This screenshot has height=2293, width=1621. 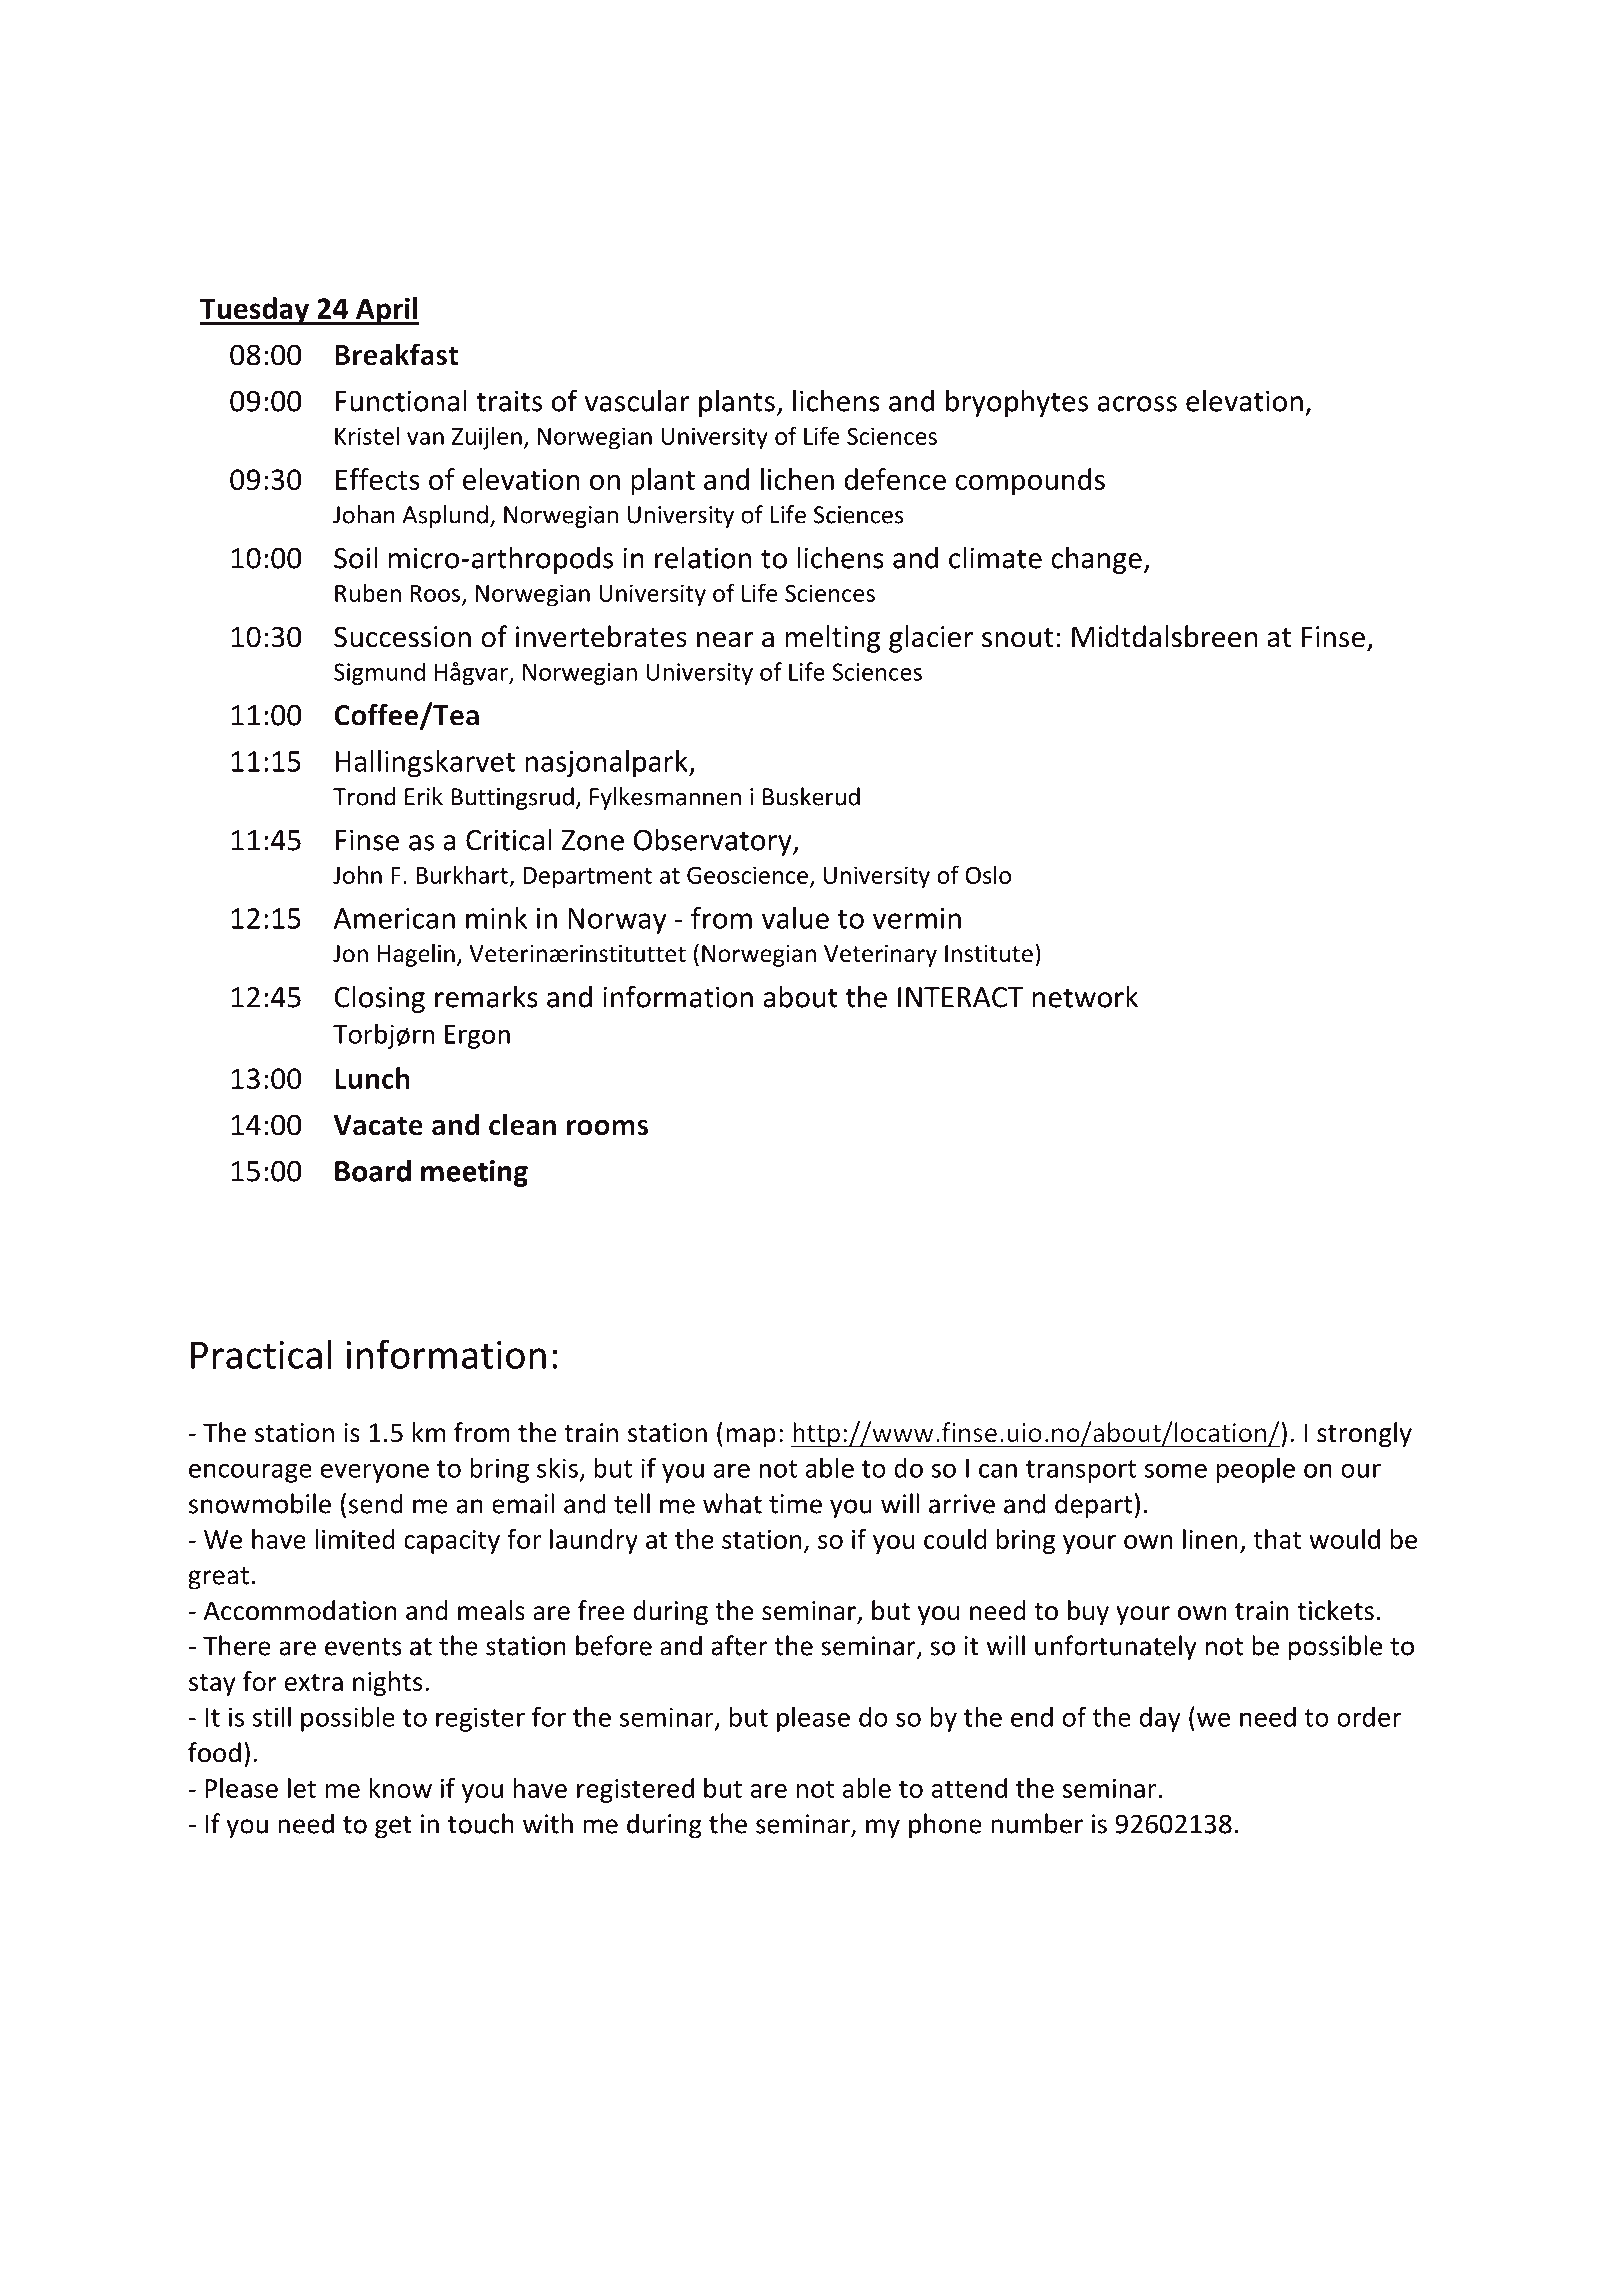 What do you see at coordinates (988, 874) in the screenshot?
I see `Oslo` at bounding box center [988, 874].
